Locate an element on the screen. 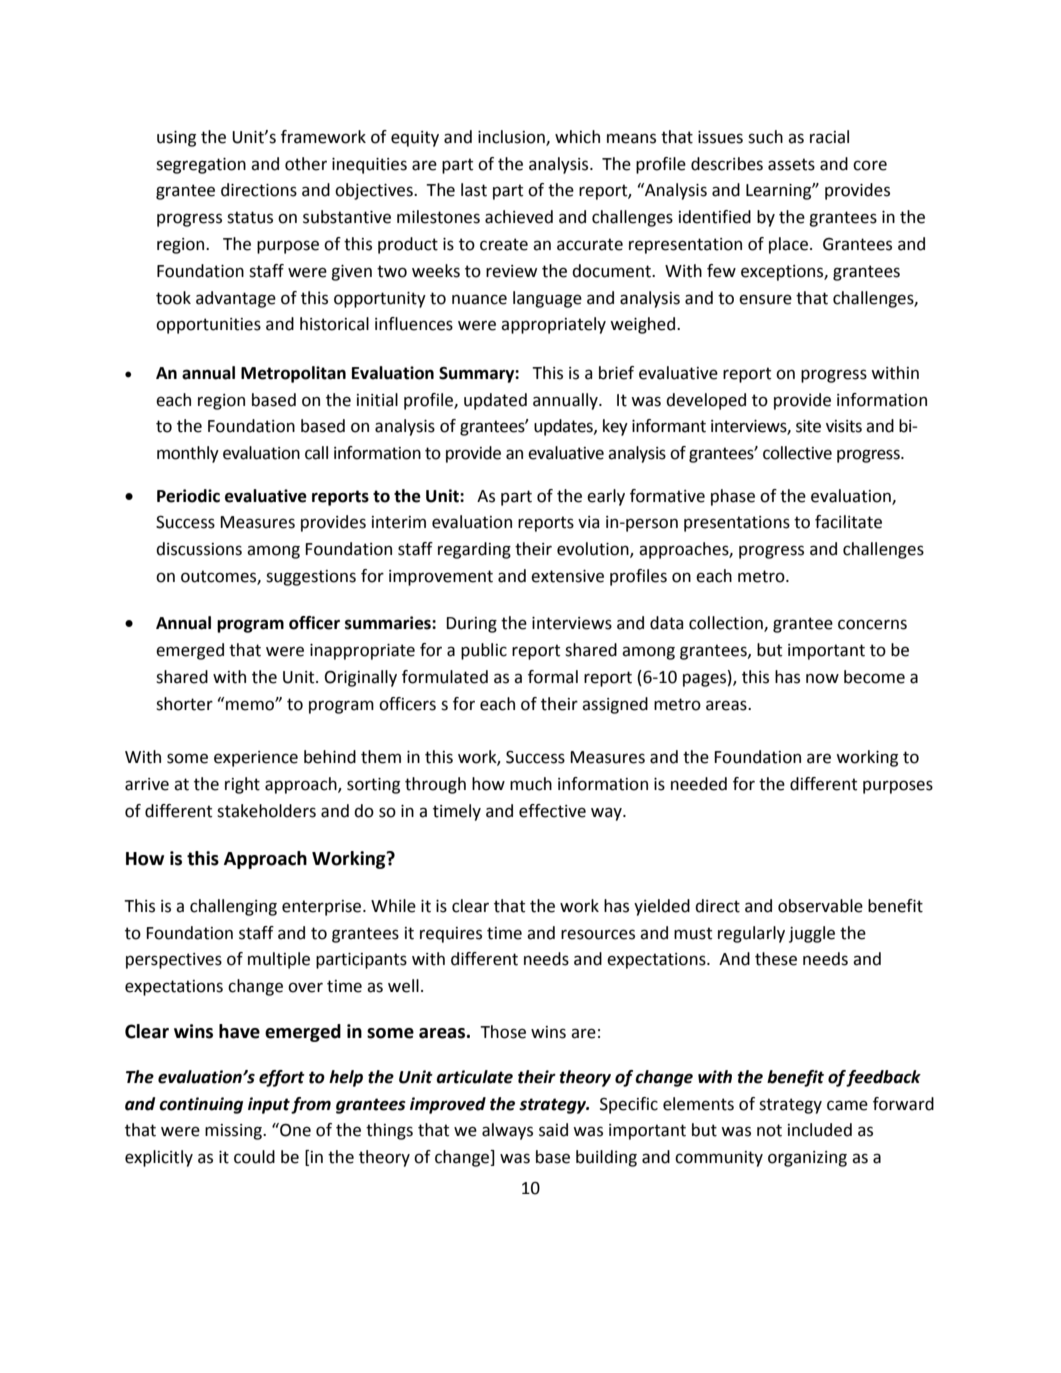 The height and width of the screenshot is (1373, 1061). missing is located at coordinates (234, 1132).
